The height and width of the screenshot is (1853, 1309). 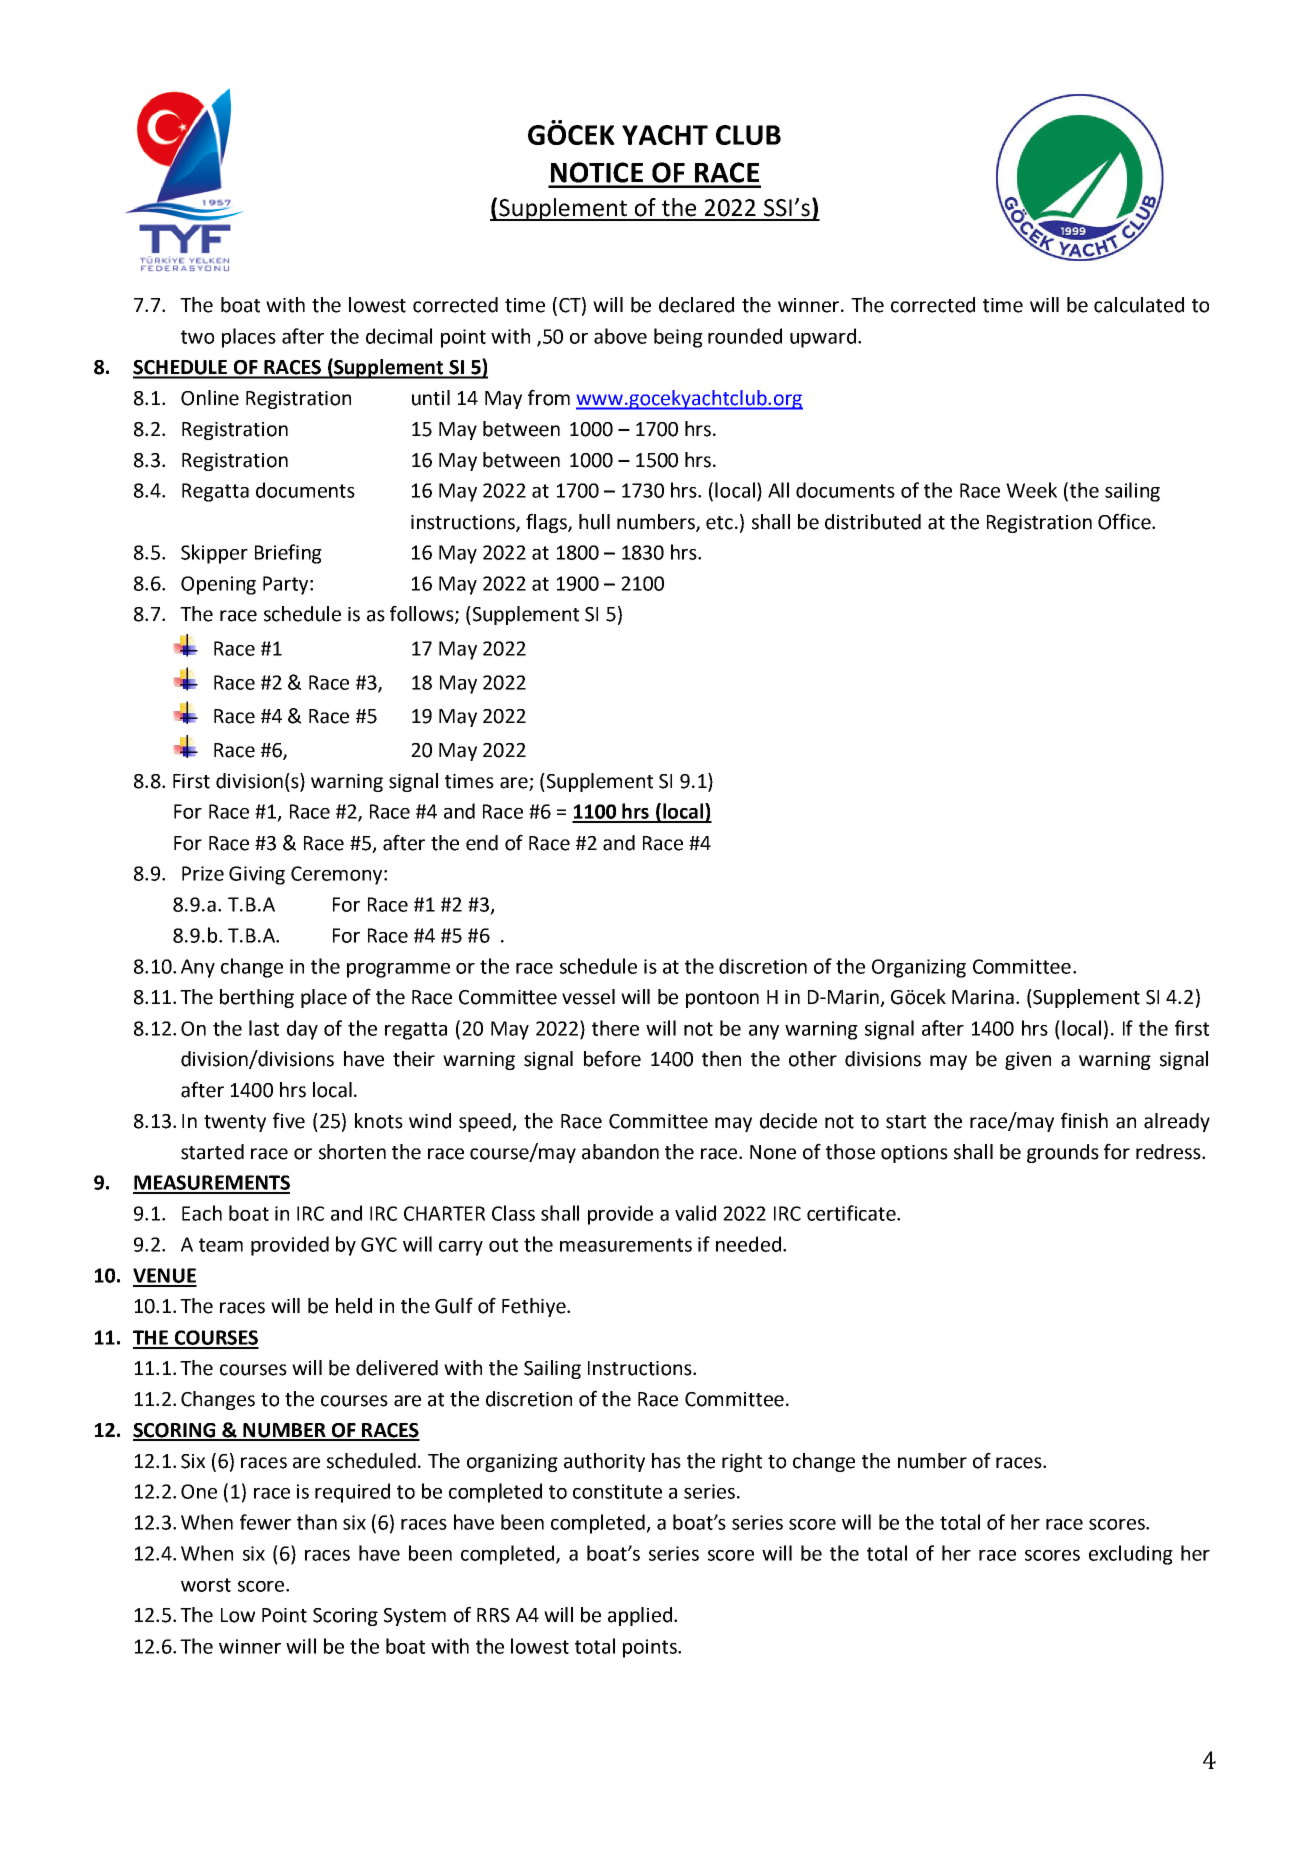 I want to click on applied, so click(x=641, y=1616).
